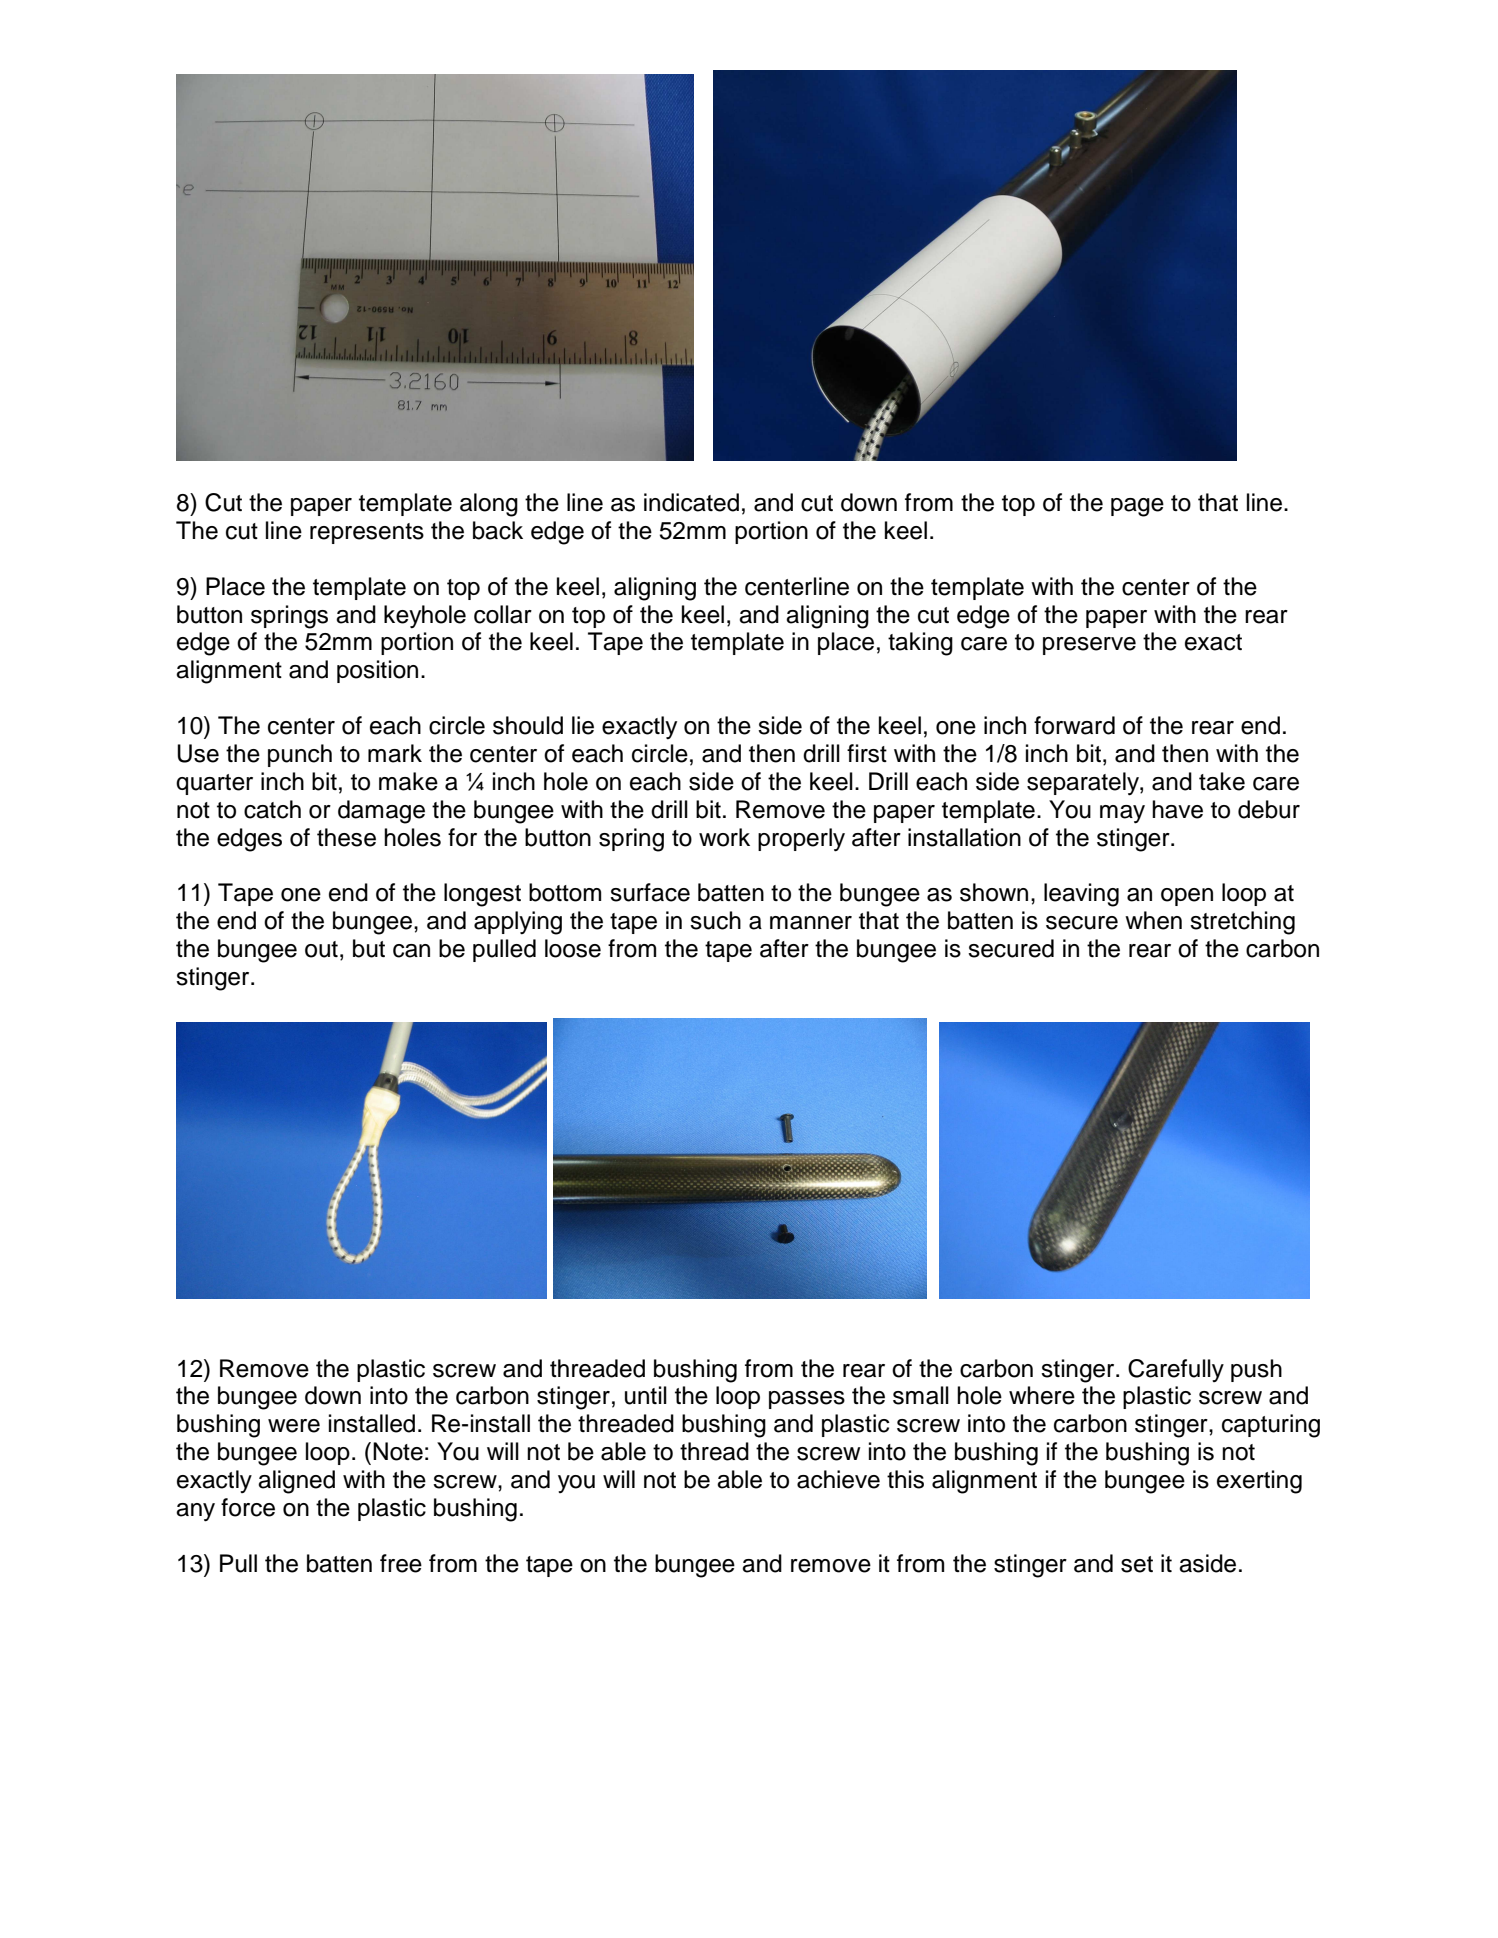  What do you see at coordinates (691, 502) in the screenshot?
I see `indicated` at bounding box center [691, 502].
